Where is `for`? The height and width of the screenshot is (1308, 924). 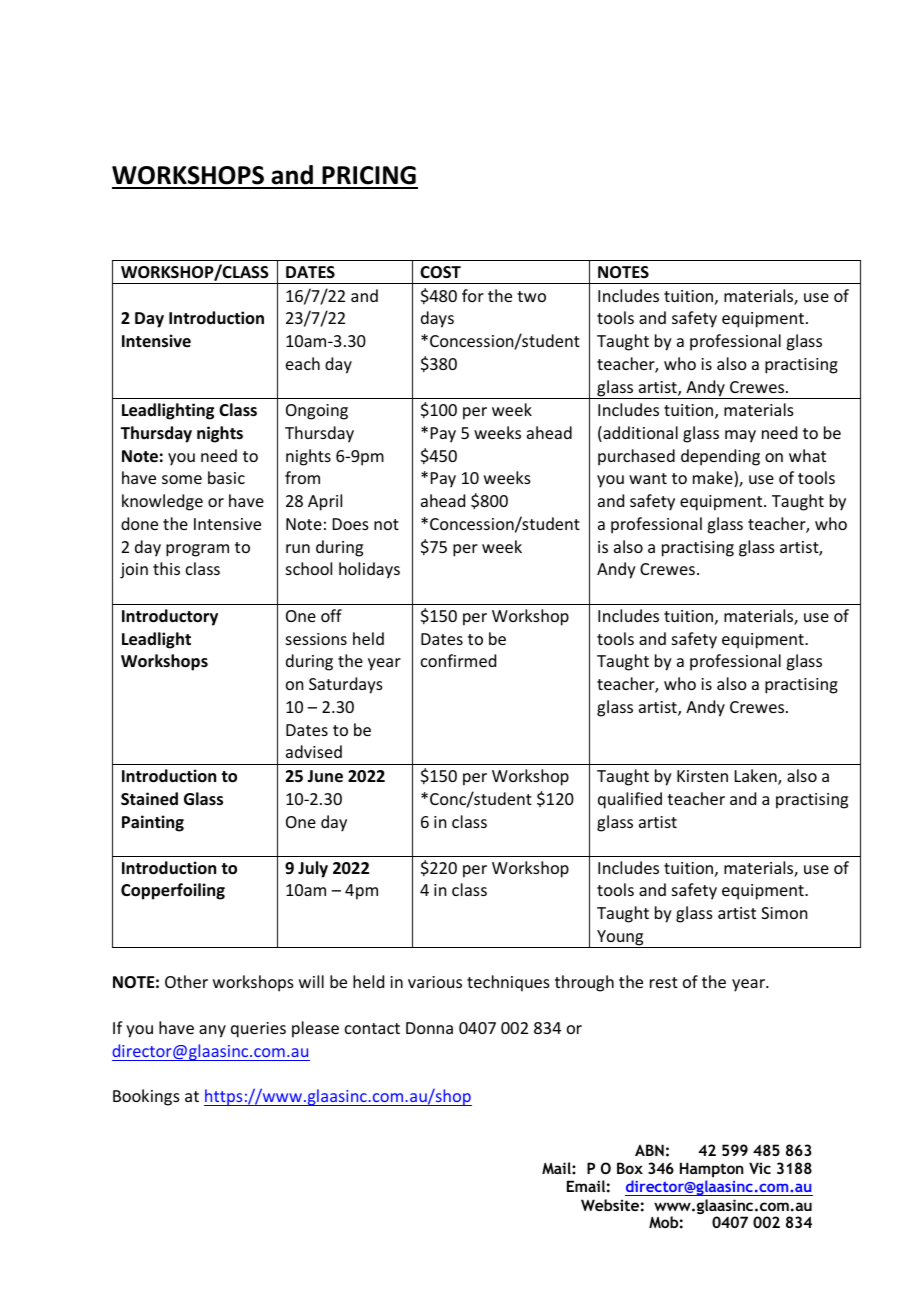
for is located at coordinates (473, 295).
